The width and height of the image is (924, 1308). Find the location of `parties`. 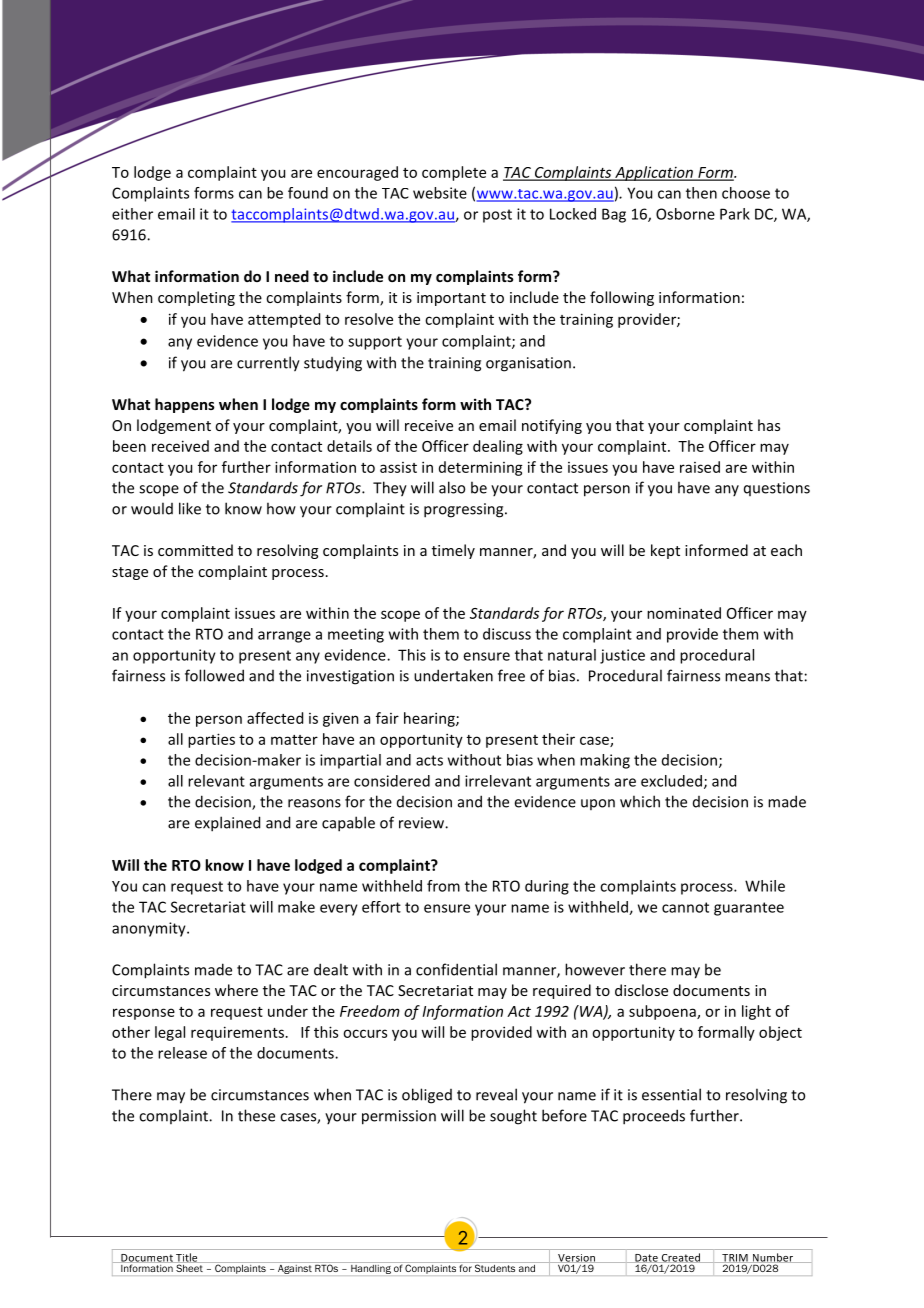

parties is located at coordinates (211, 740).
